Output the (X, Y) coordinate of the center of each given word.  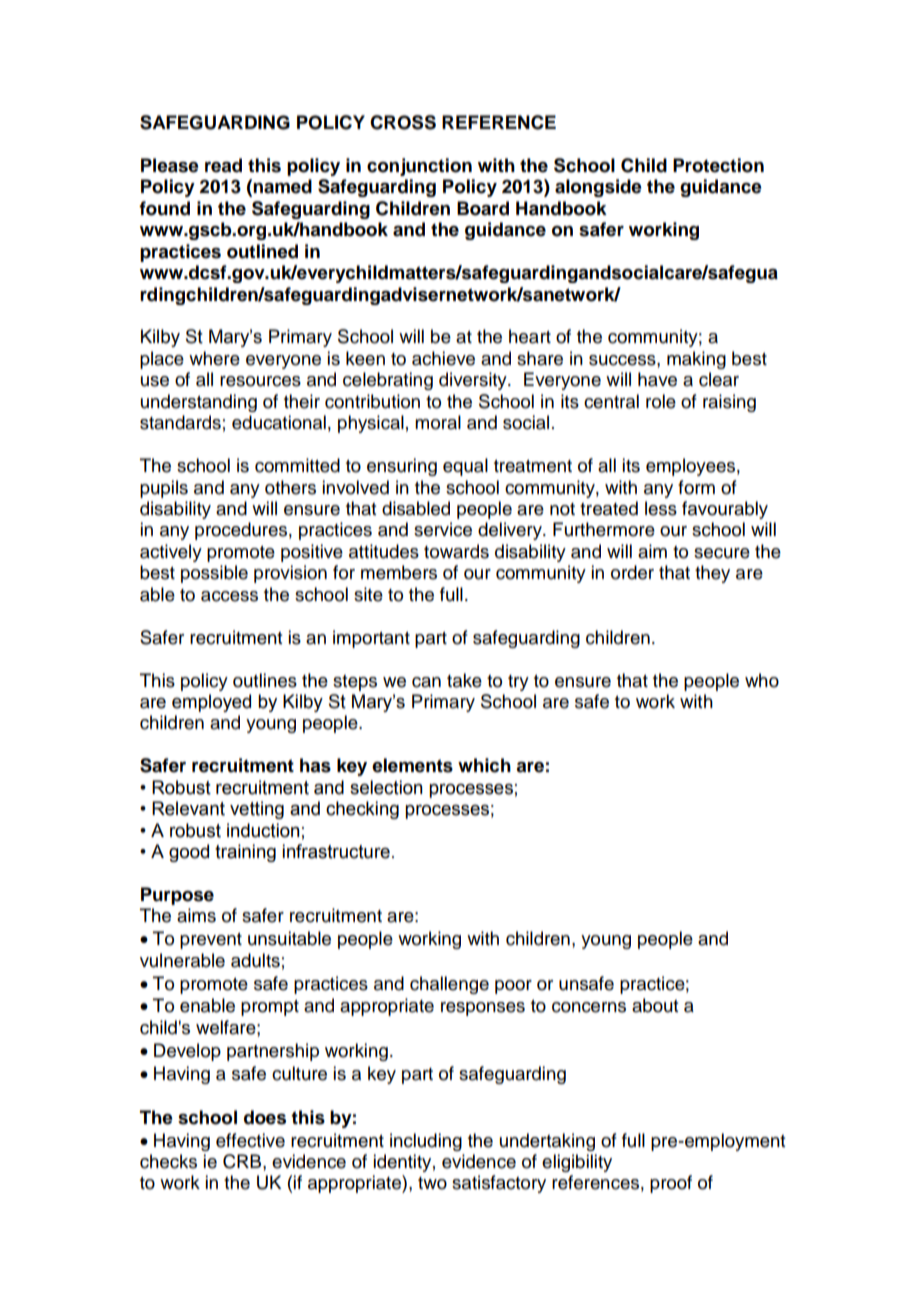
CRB (243, 1161)
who (762, 680)
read (223, 165)
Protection (718, 165)
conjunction (419, 167)
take (464, 680)
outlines (265, 680)
